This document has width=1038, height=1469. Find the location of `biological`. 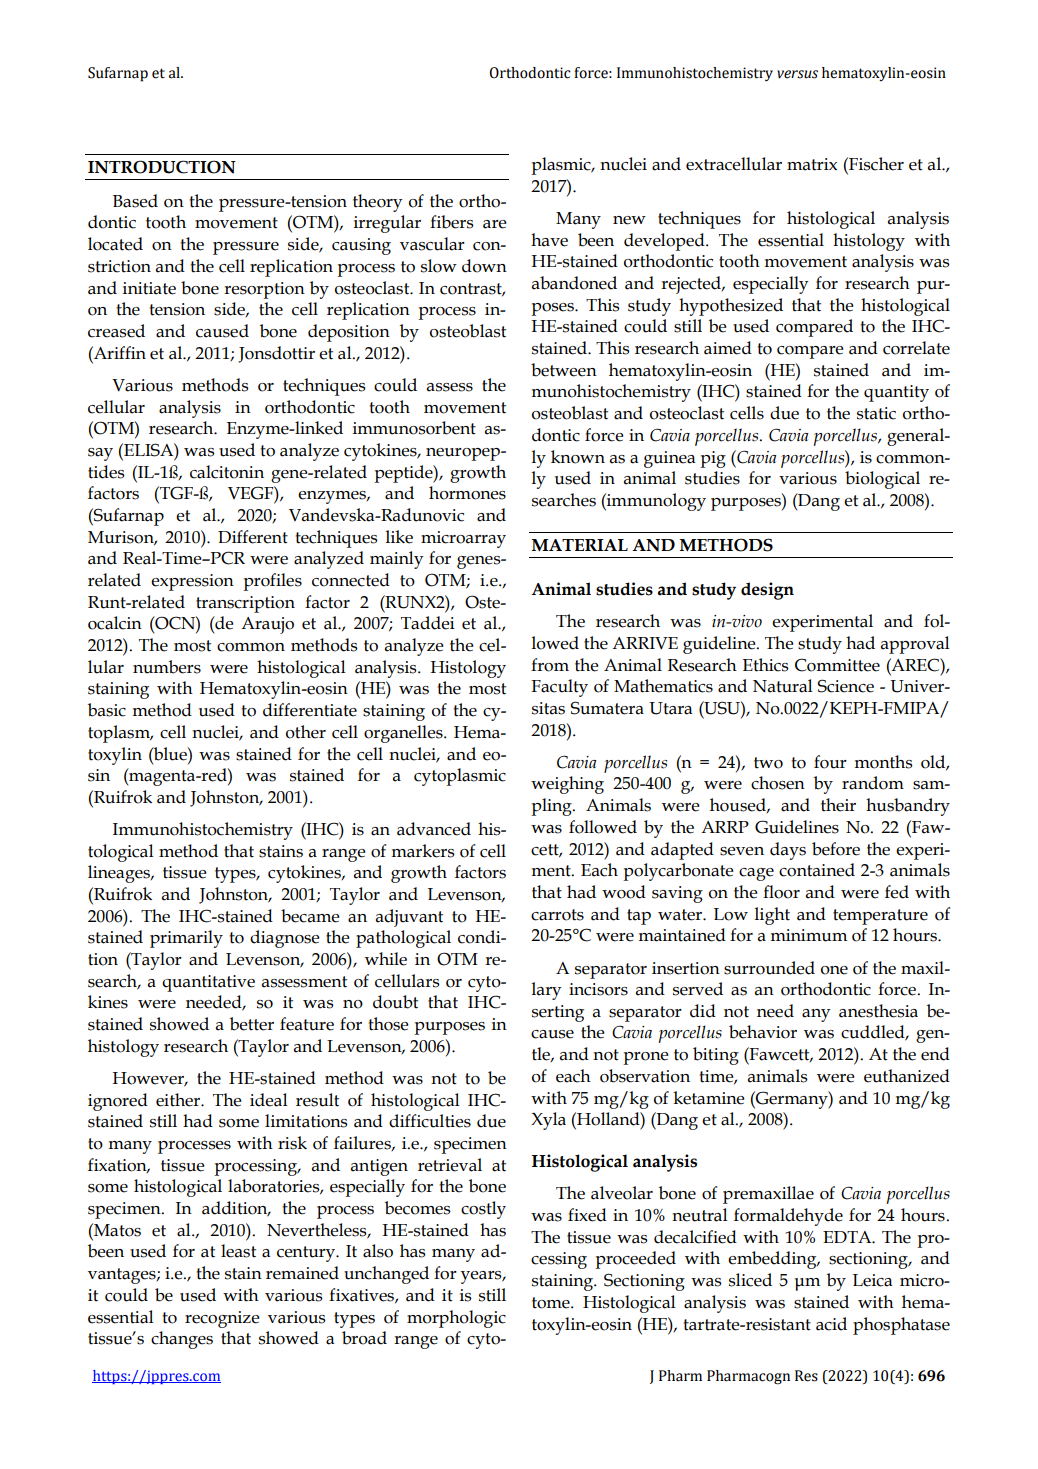

biological is located at coordinates (882, 480).
